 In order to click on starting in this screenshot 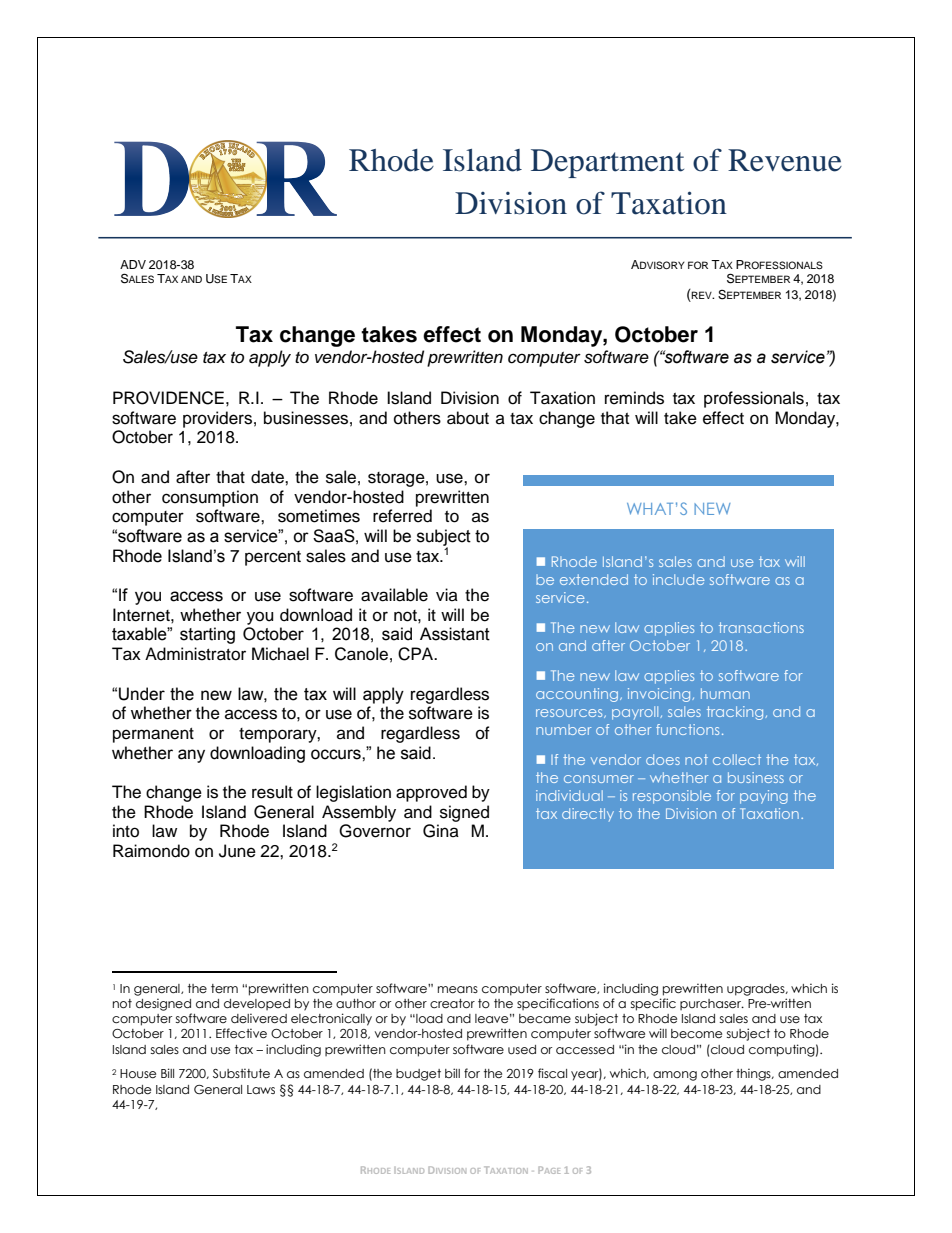, I will do `click(207, 635)`.
